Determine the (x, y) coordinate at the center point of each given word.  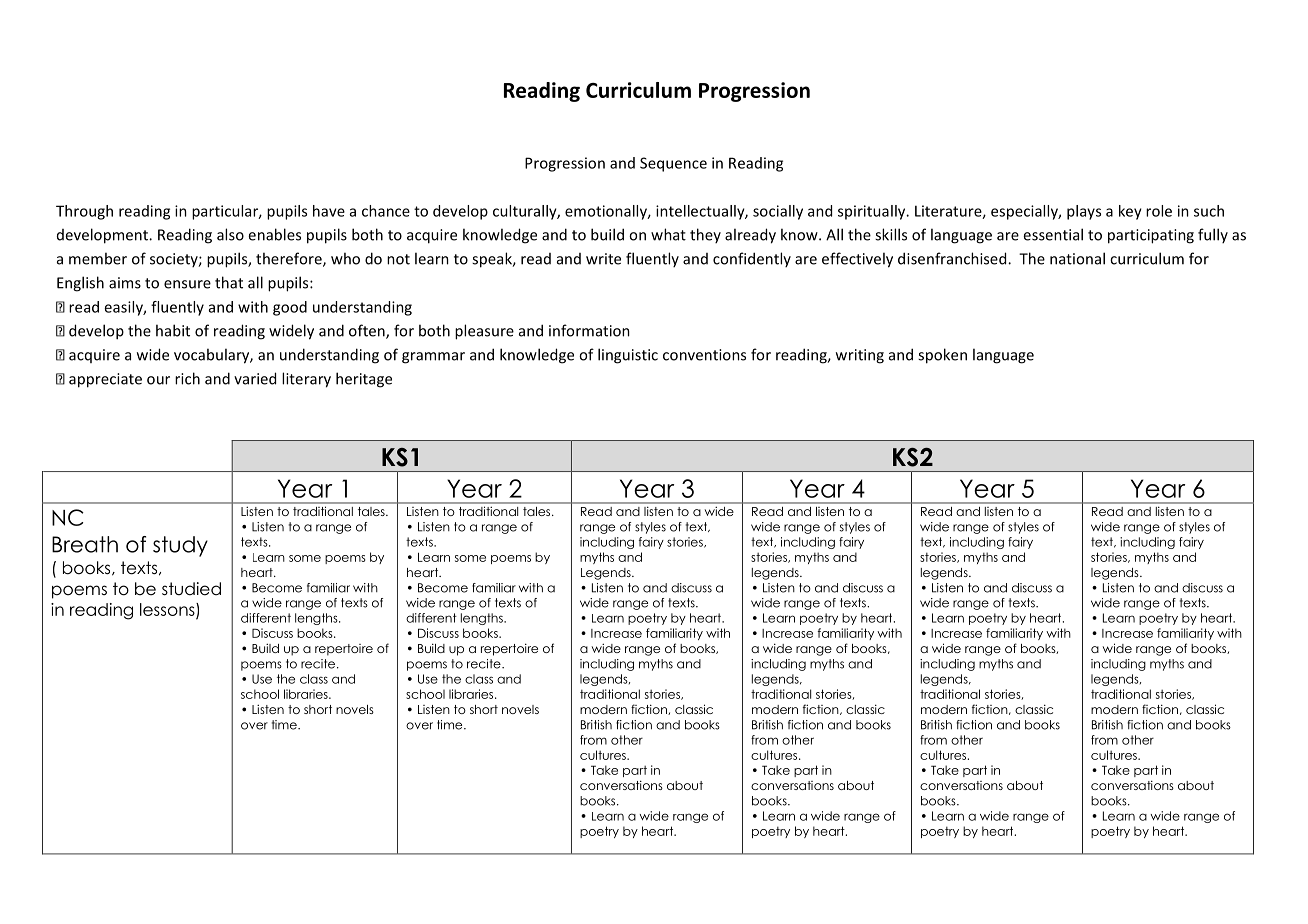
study (180, 546)
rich (187, 378)
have (329, 211)
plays (1084, 212)
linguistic (628, 356)
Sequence (673, 164)
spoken (942, 356)
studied (191, 589)
